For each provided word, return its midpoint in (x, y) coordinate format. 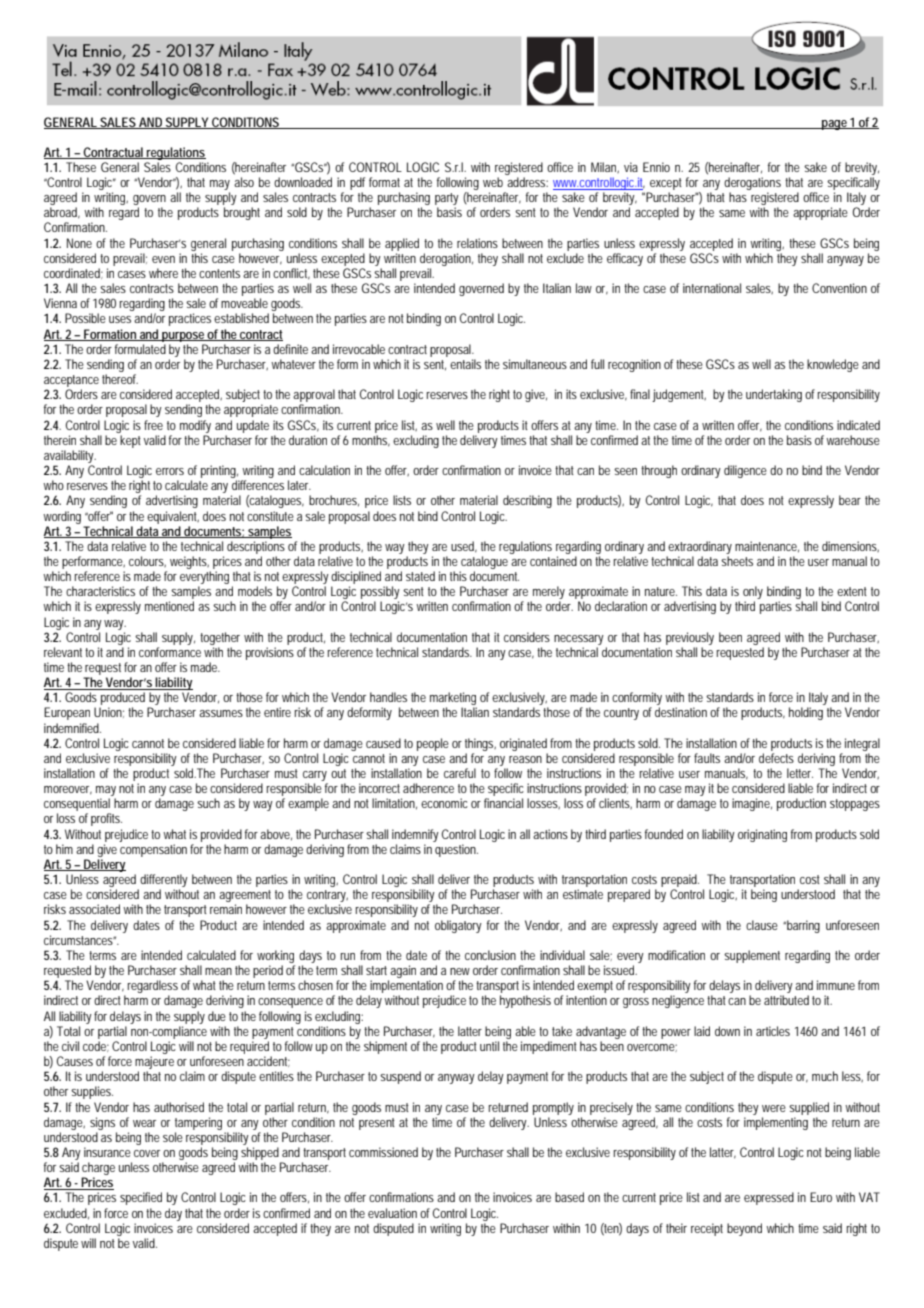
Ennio (656, 167)
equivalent (173, 517)
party (447, 200)
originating (762, 835)
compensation (153, 850)
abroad (62, 213)
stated (420, 576)
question (456, 850)
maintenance (767, 547)
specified (141, 1198)
